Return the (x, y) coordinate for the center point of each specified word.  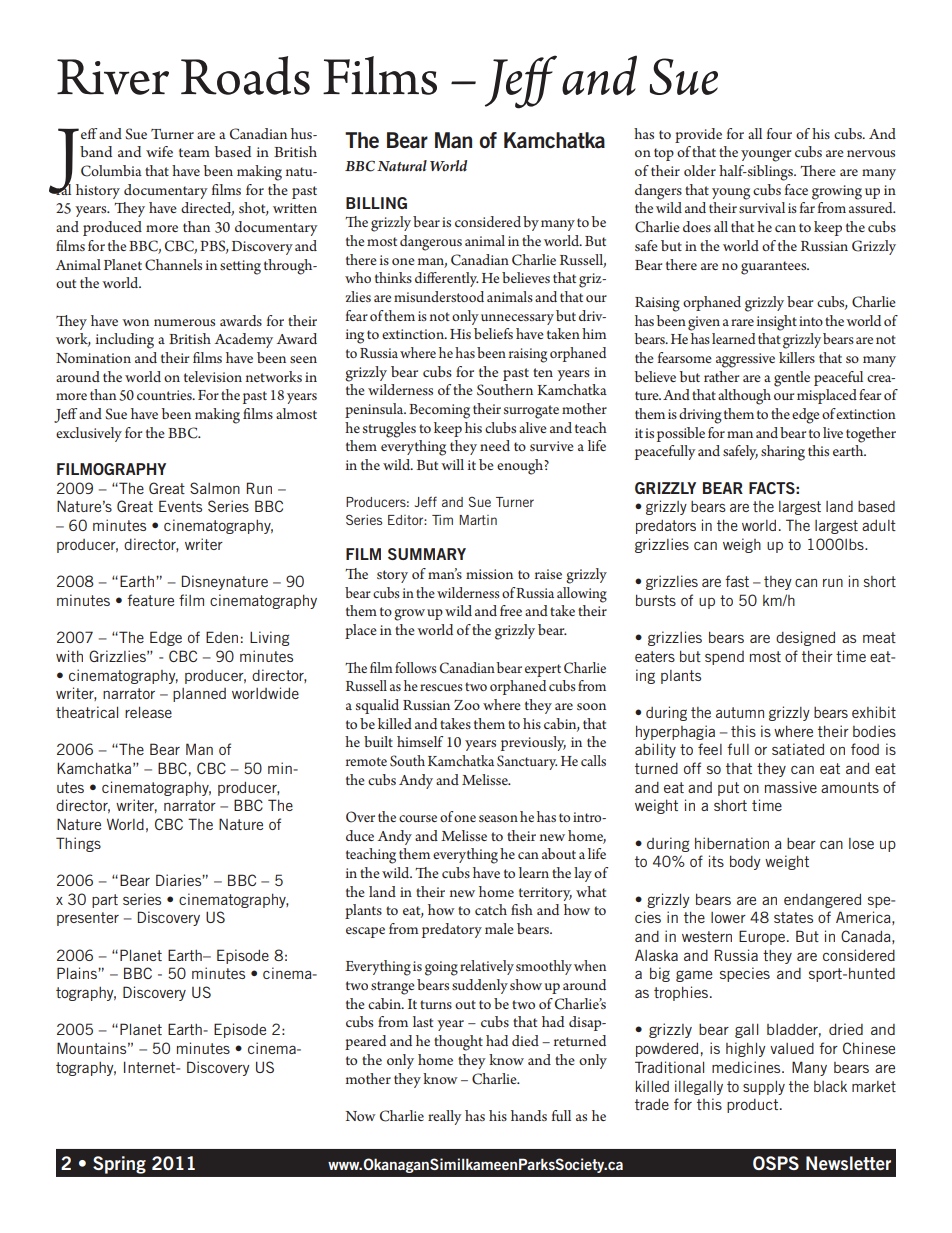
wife (159, 151)
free (511, 610)
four (779, 133)
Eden (222, 637)
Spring (119, 1165)
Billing (376, 203)
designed (805, 638)
